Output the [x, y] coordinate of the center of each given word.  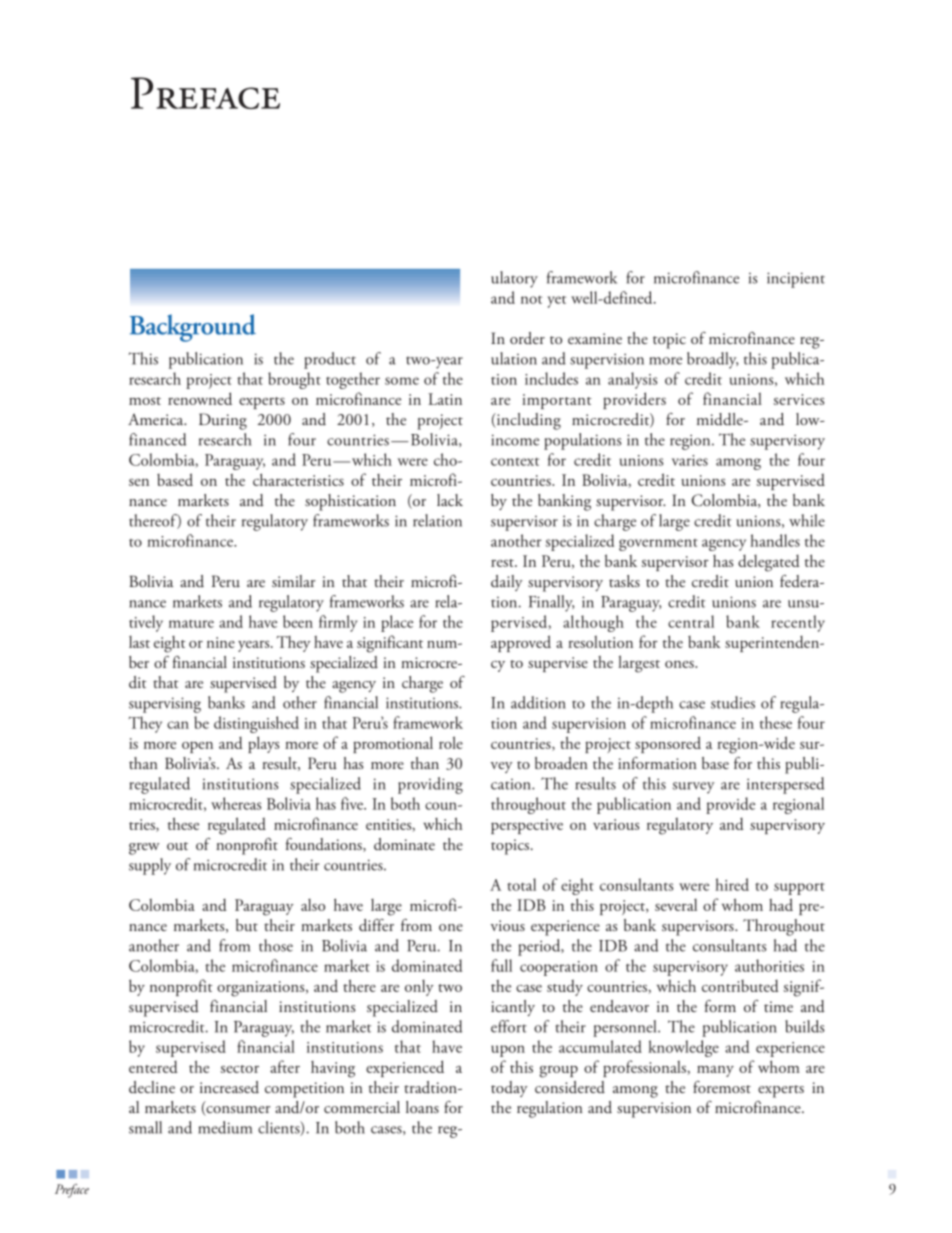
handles [775, 540]
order [527, 338]
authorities [769, 965]
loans [422, 1107]
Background [193, 328]
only [419, 988]
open [197, 747]
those [276, 945]
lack [450, 500]
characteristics [298, 479]
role [451, 742]
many [715, 1071]
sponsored [668, 744]
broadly [712, 360]
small [145, 1127]
